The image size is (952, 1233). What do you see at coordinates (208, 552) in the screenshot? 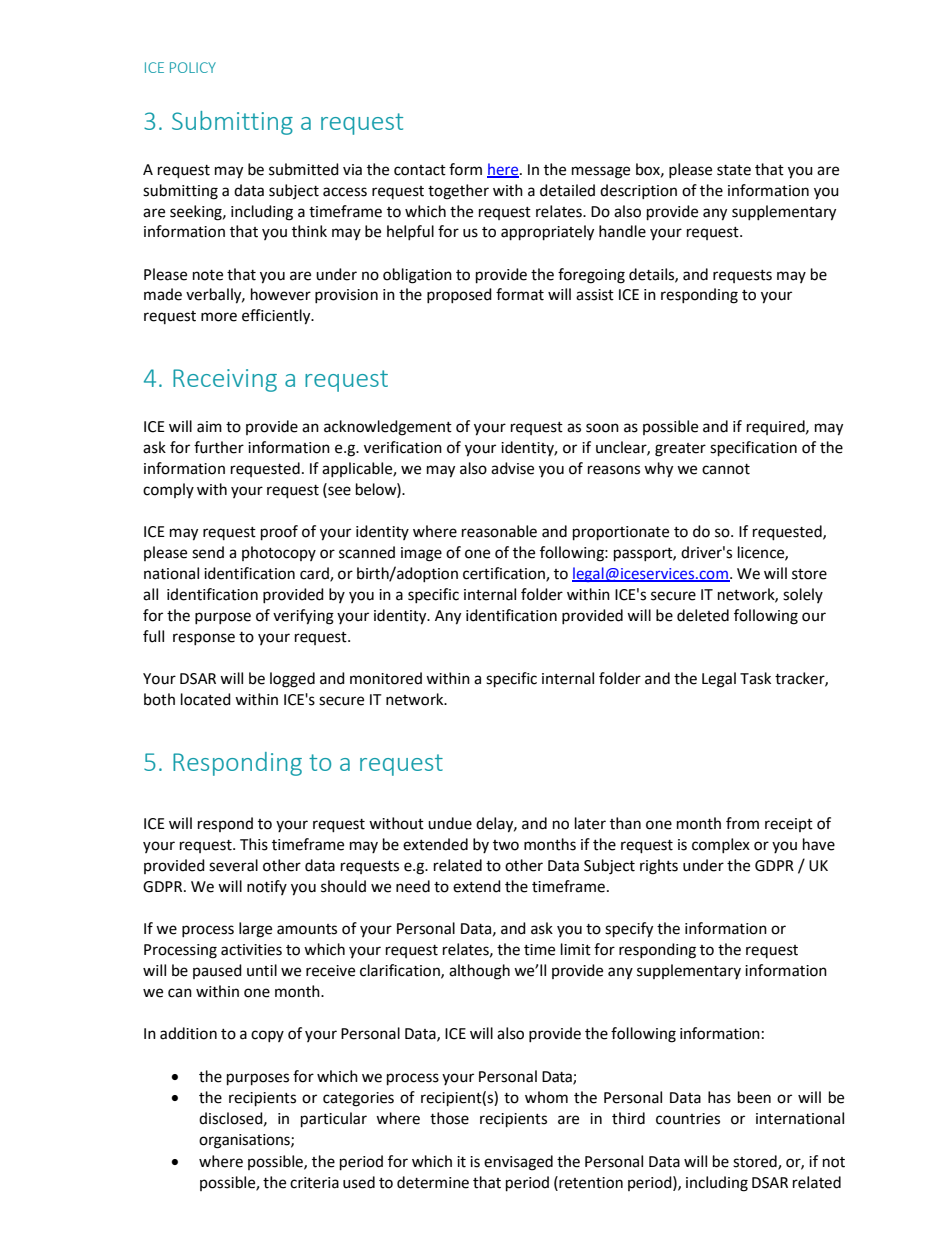
I see `send` at bounding box center [208, 552].
